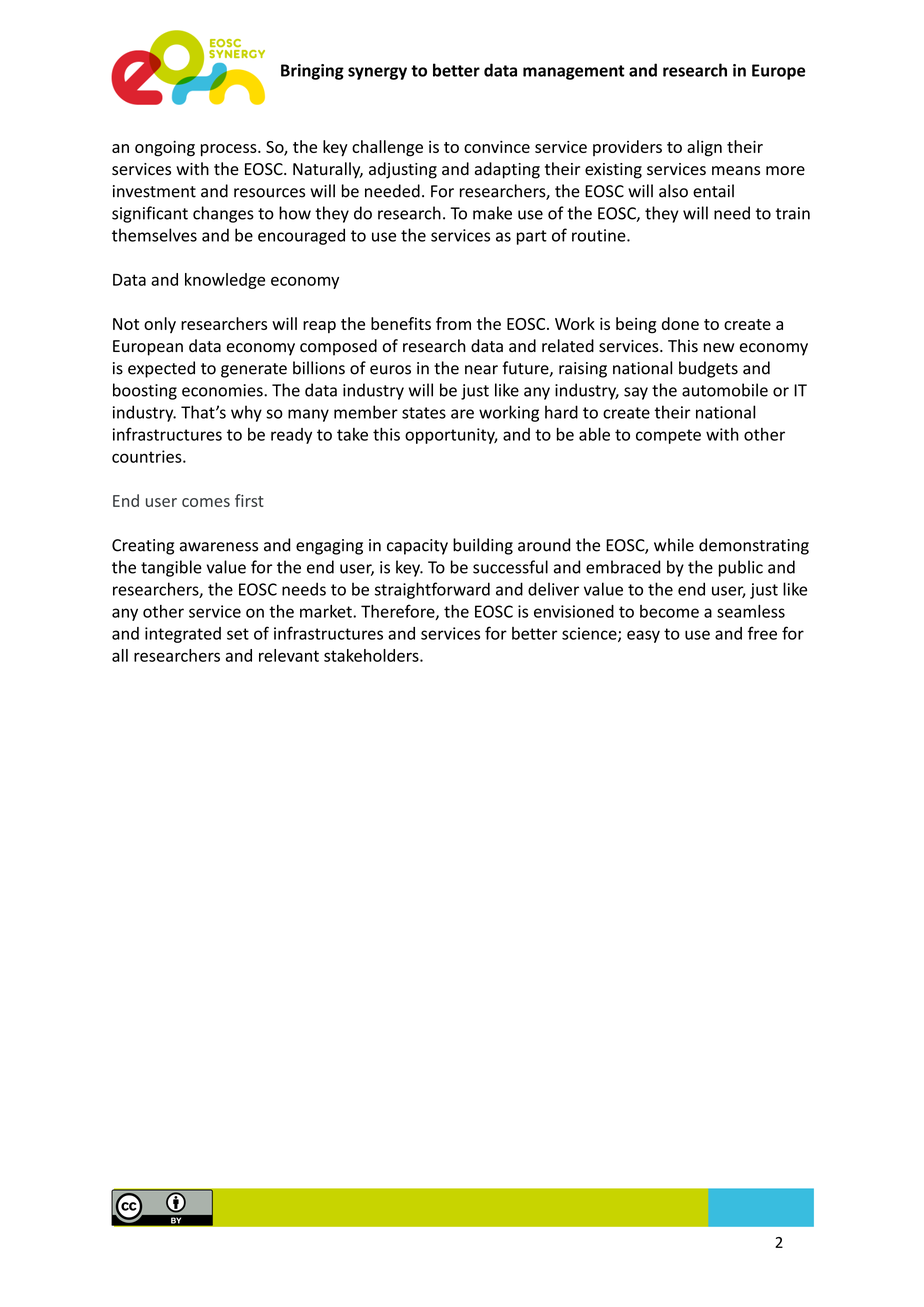 Image resolution: width=924 pixels, height=1307 pixels. Describe the element at coordinates (708, 369) in the screenshot. I see `budgets` at that location.
